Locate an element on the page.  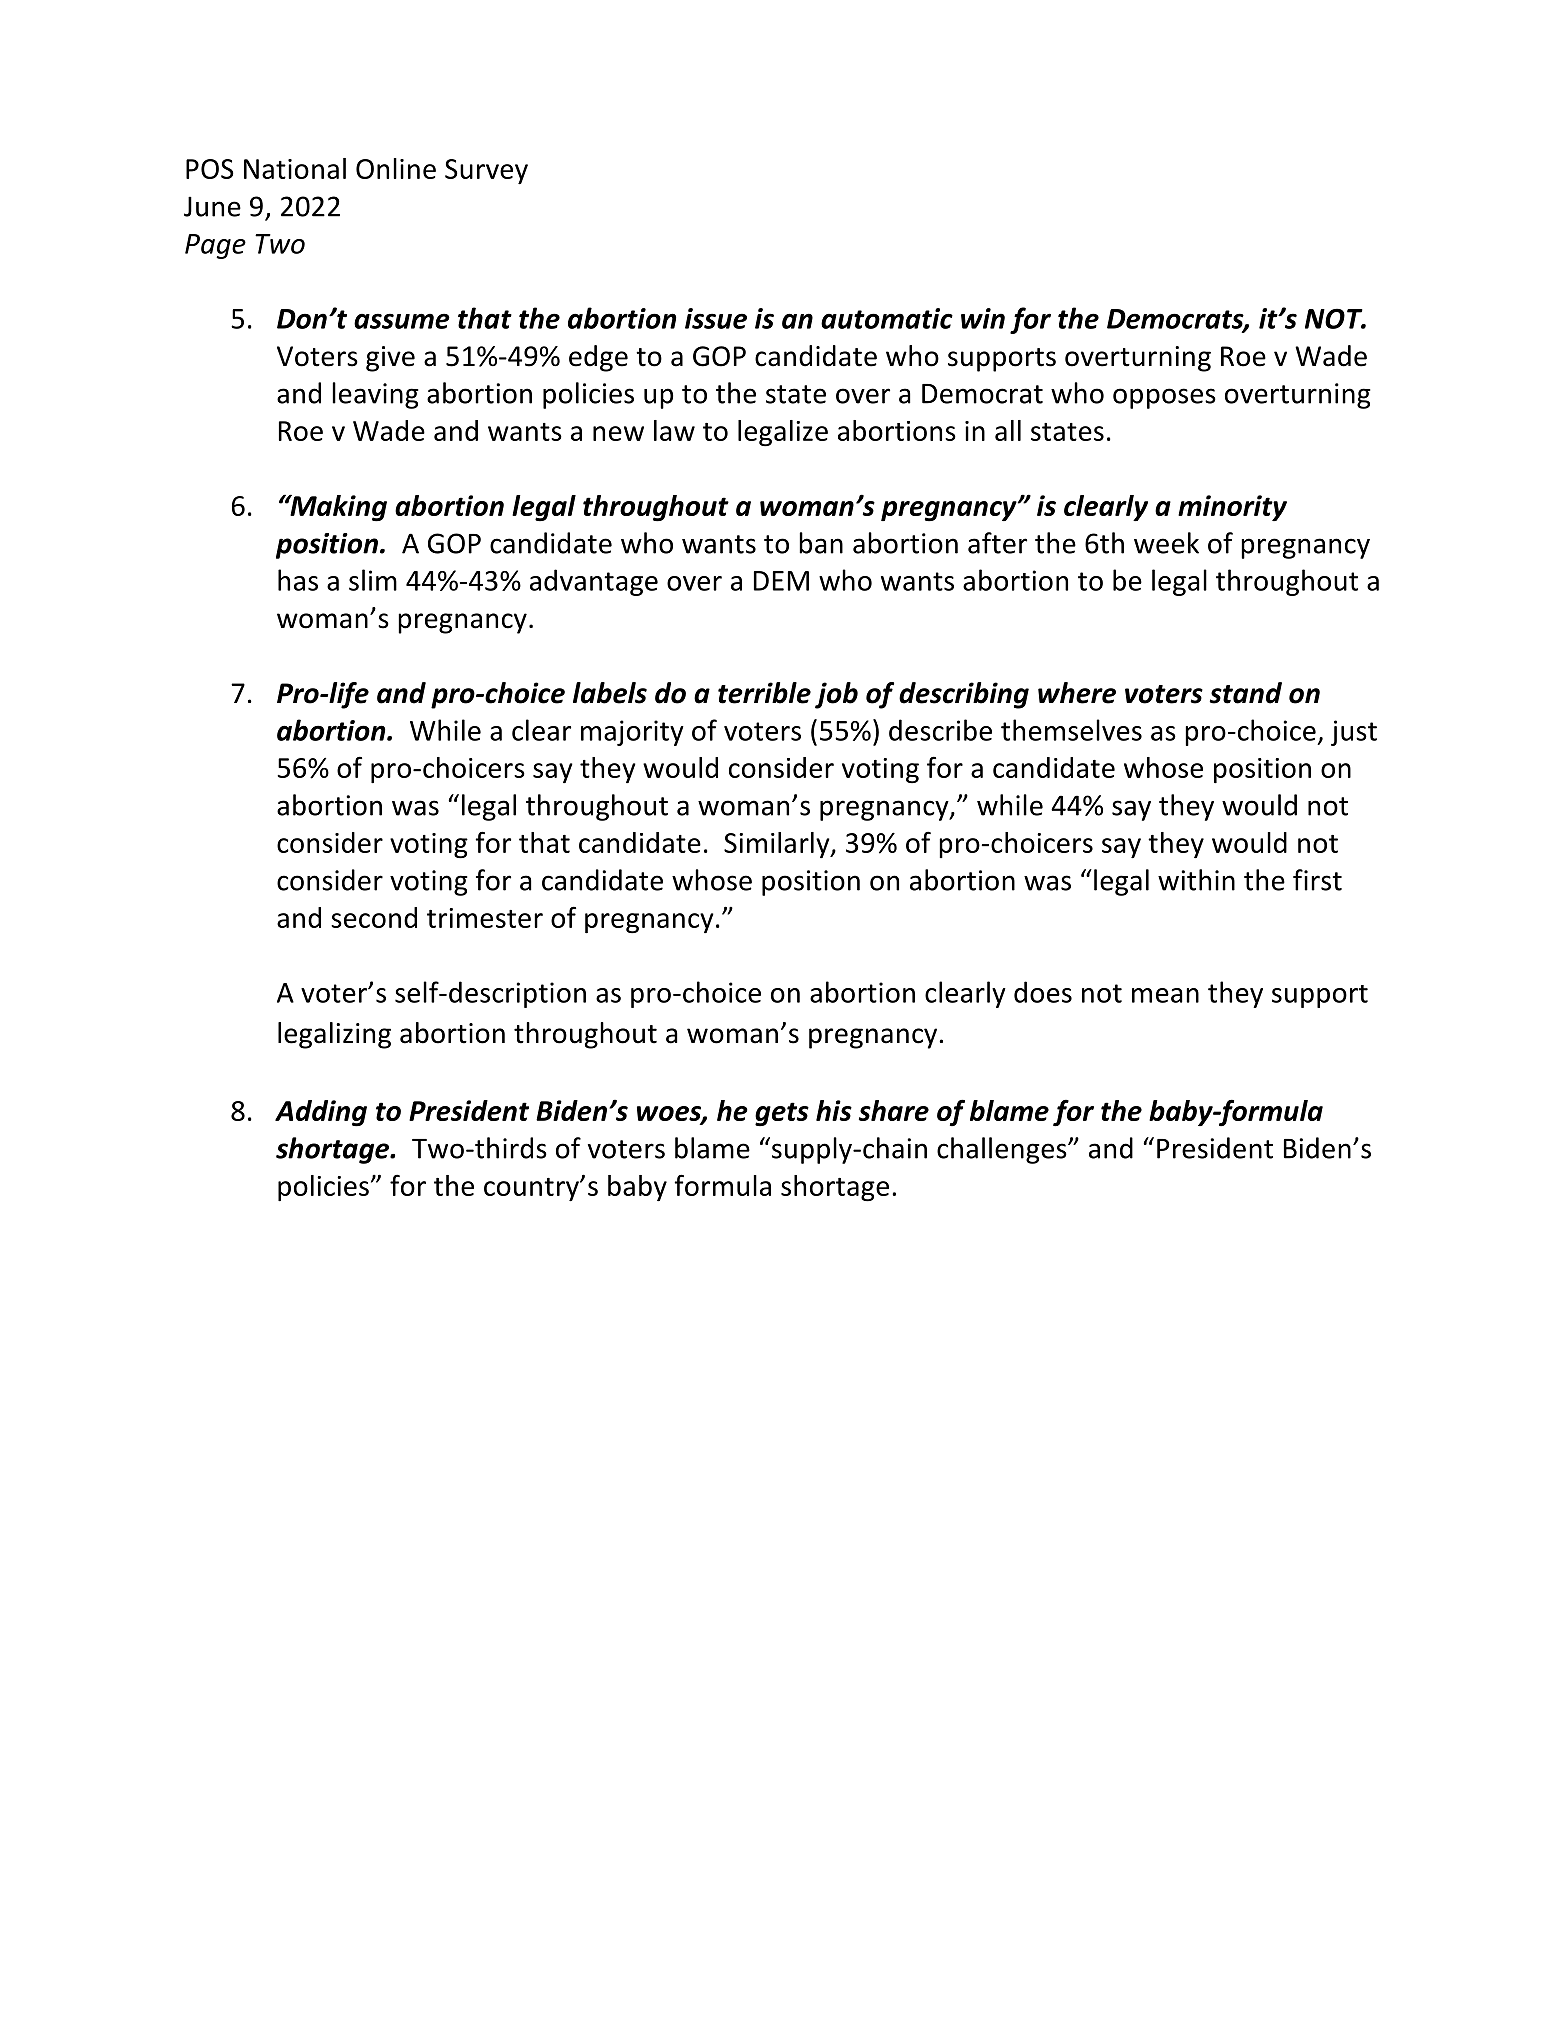
terrible is located at coordinates (764, 693).
